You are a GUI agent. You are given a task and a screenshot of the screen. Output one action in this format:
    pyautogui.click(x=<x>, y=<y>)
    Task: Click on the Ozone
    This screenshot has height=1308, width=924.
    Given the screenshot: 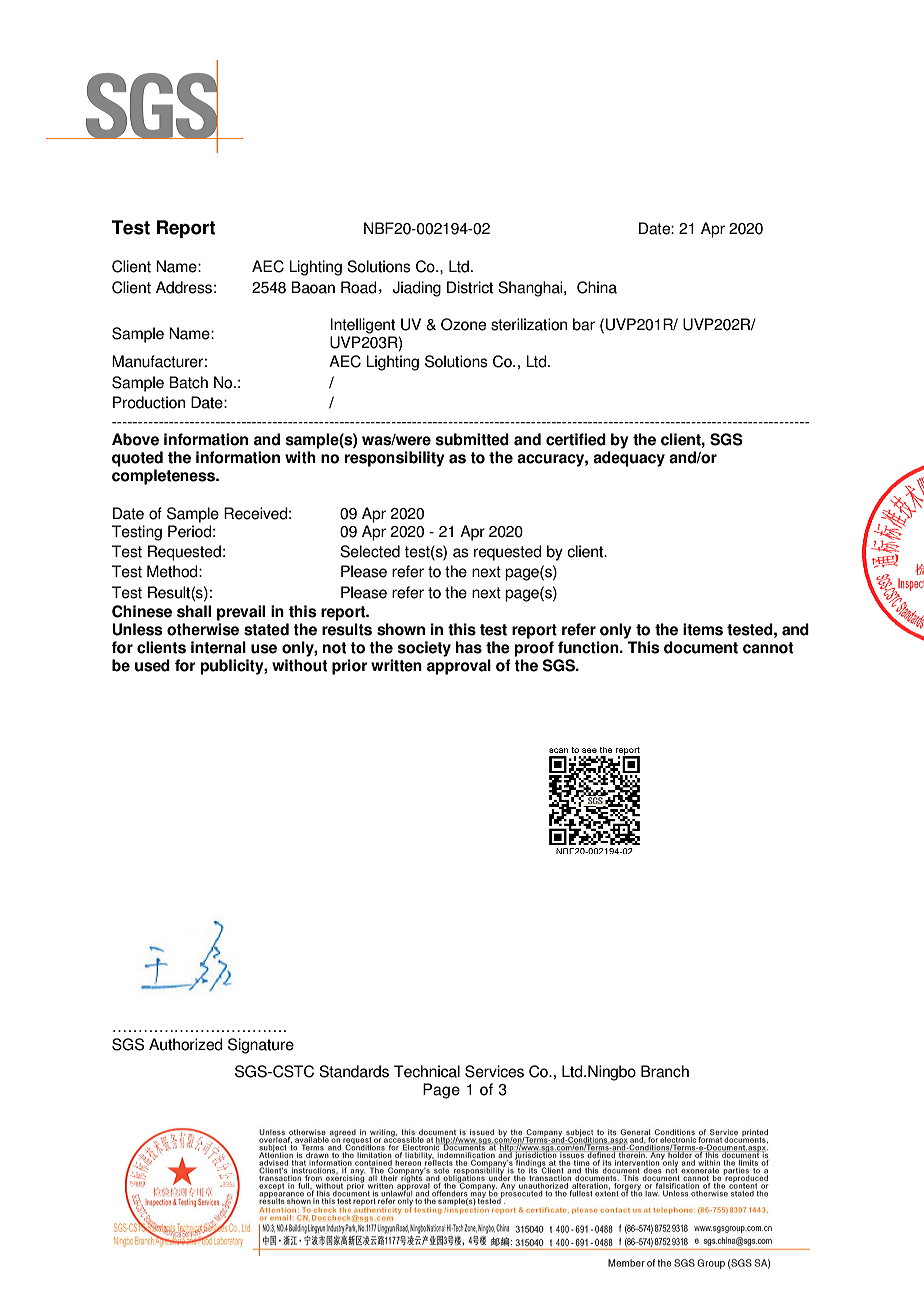 What is the action you would take?
    pyautogui.click(x=463, y=324)
